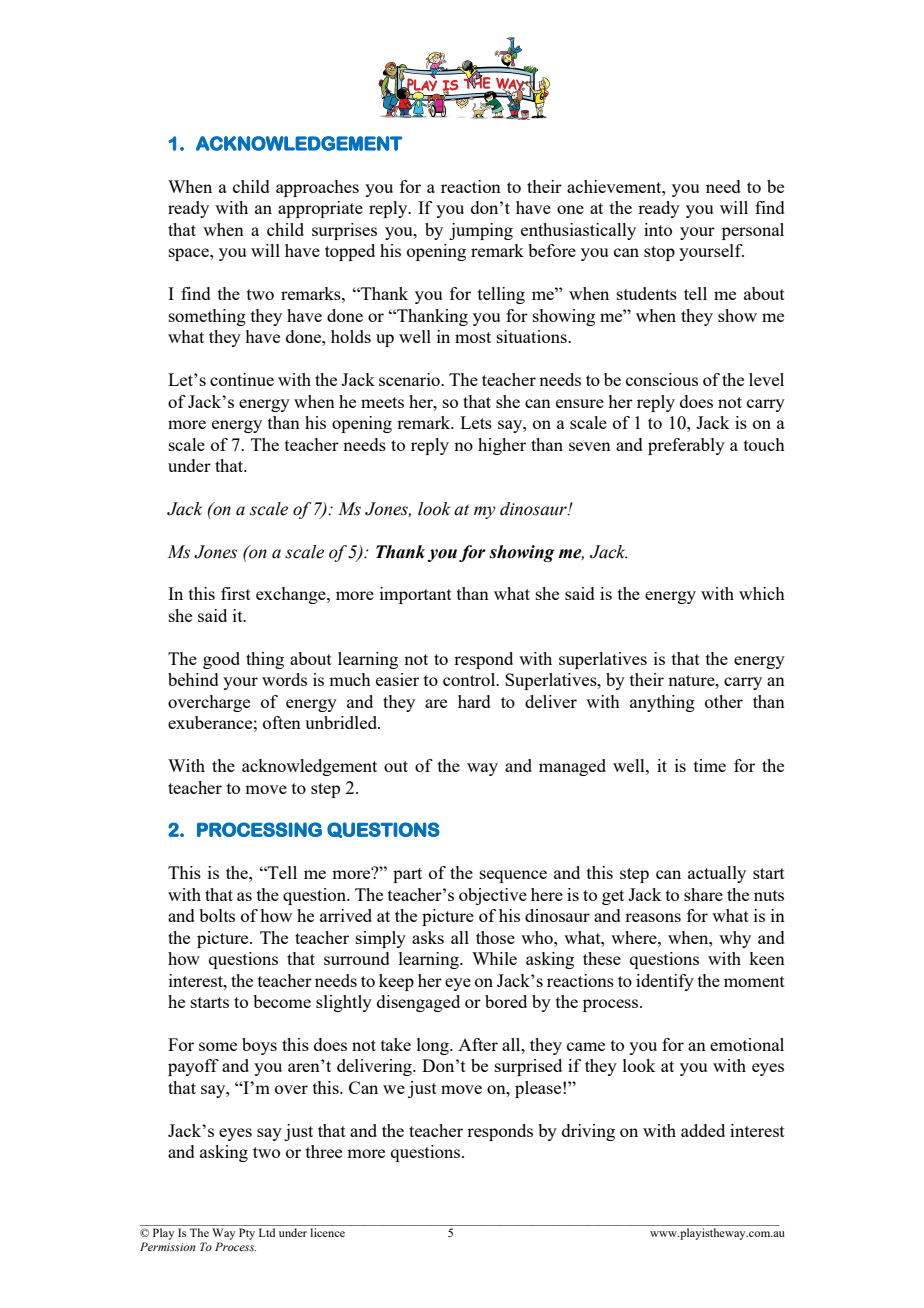 Image resolution: width=924 pixels, height=1308 pixels. I want to click on objective, so click(493, 896).
